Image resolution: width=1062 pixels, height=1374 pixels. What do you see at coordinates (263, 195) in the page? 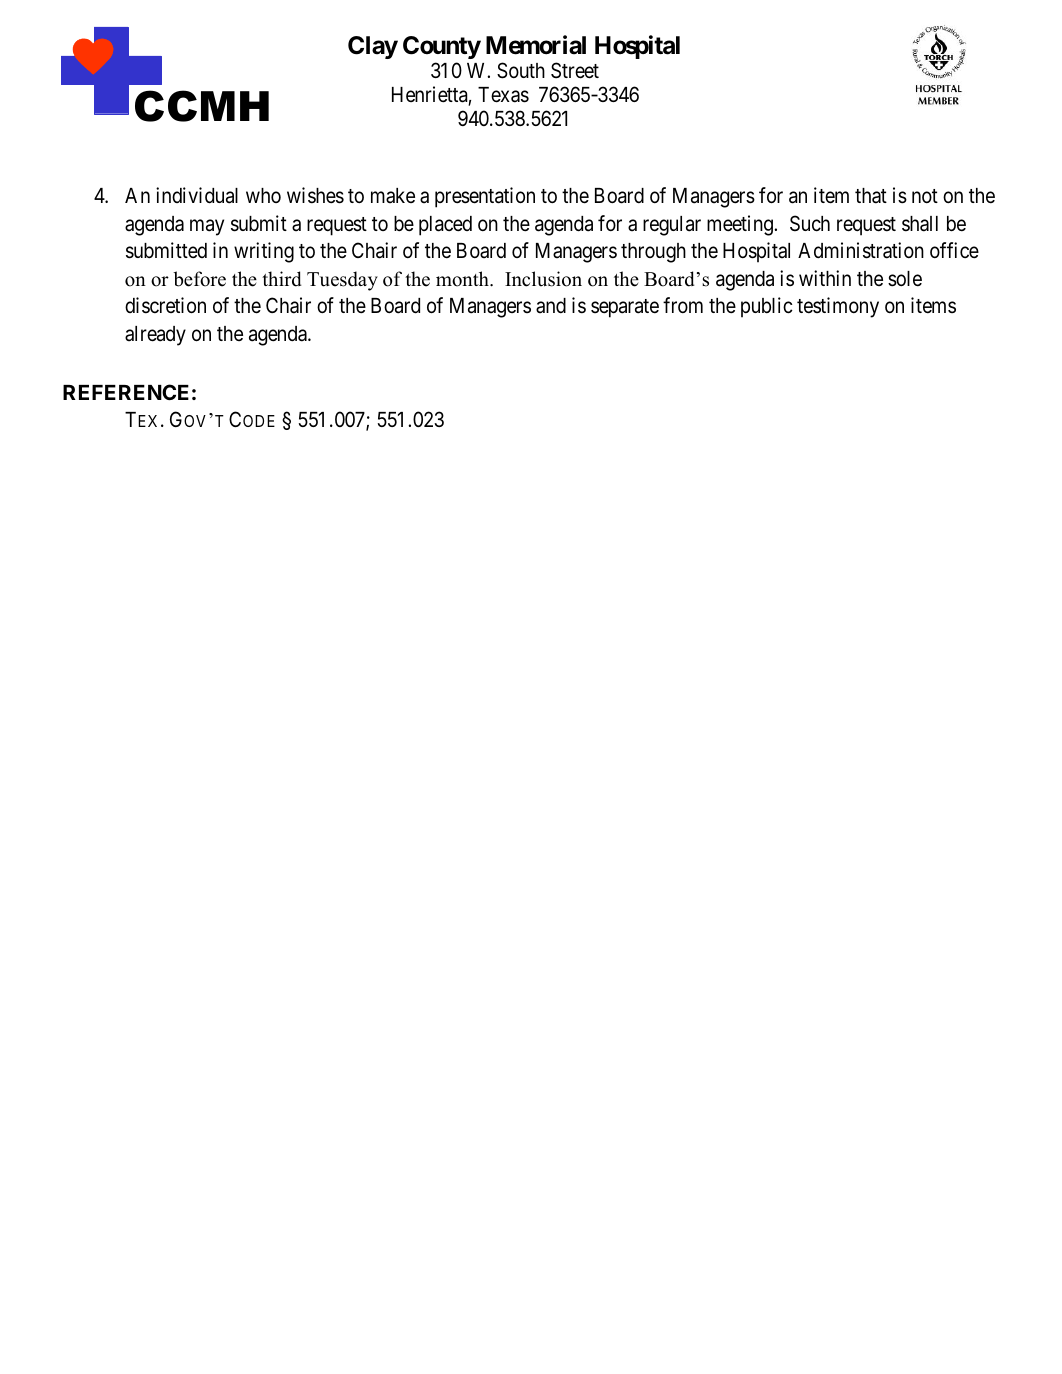
I see `who` at bounding box center [263, 195].
